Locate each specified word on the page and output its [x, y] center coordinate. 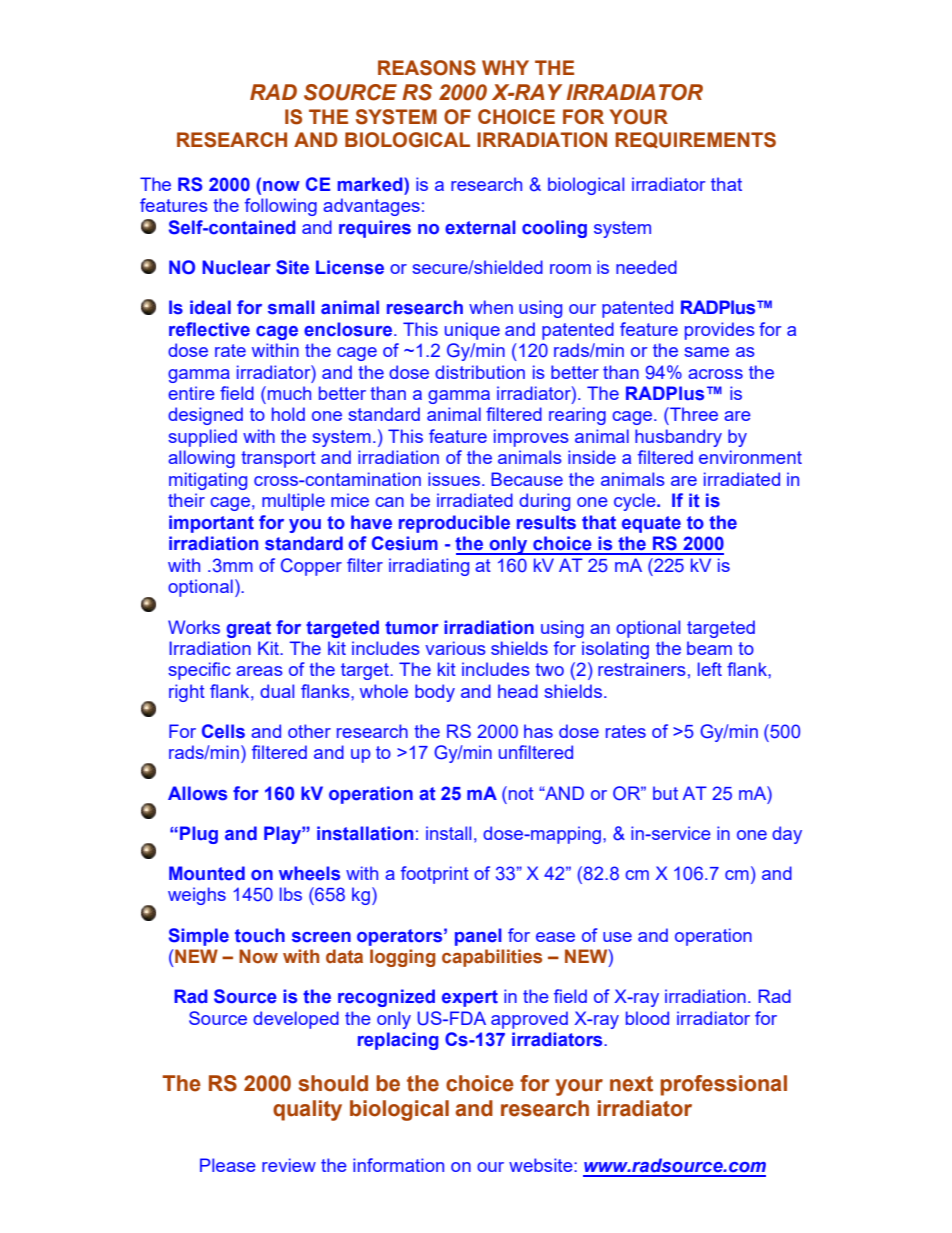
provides [720, 331]
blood [647, 1018]
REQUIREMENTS [695, 140]
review [289, 1165]
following [281, 207]
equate [651, 524]
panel [478, 937]
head [518, 691]
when [491, 307]
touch [260, 935]
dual [277, 691]
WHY [505, 67]
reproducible [454, 524]
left [710, 669]
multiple [293, 502]
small [291, 307]
